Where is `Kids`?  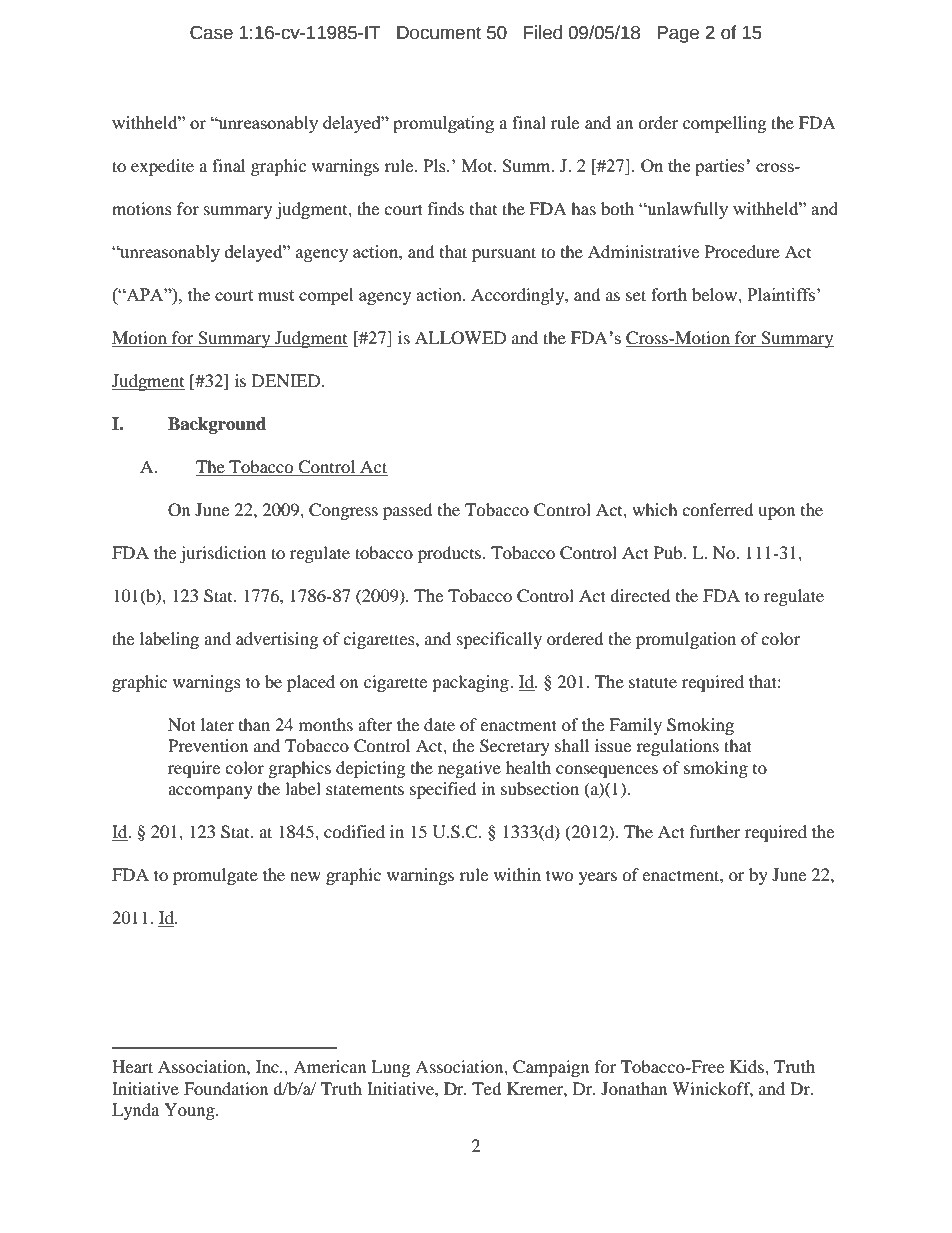
Kids is located at coordinates (748, 1066).
